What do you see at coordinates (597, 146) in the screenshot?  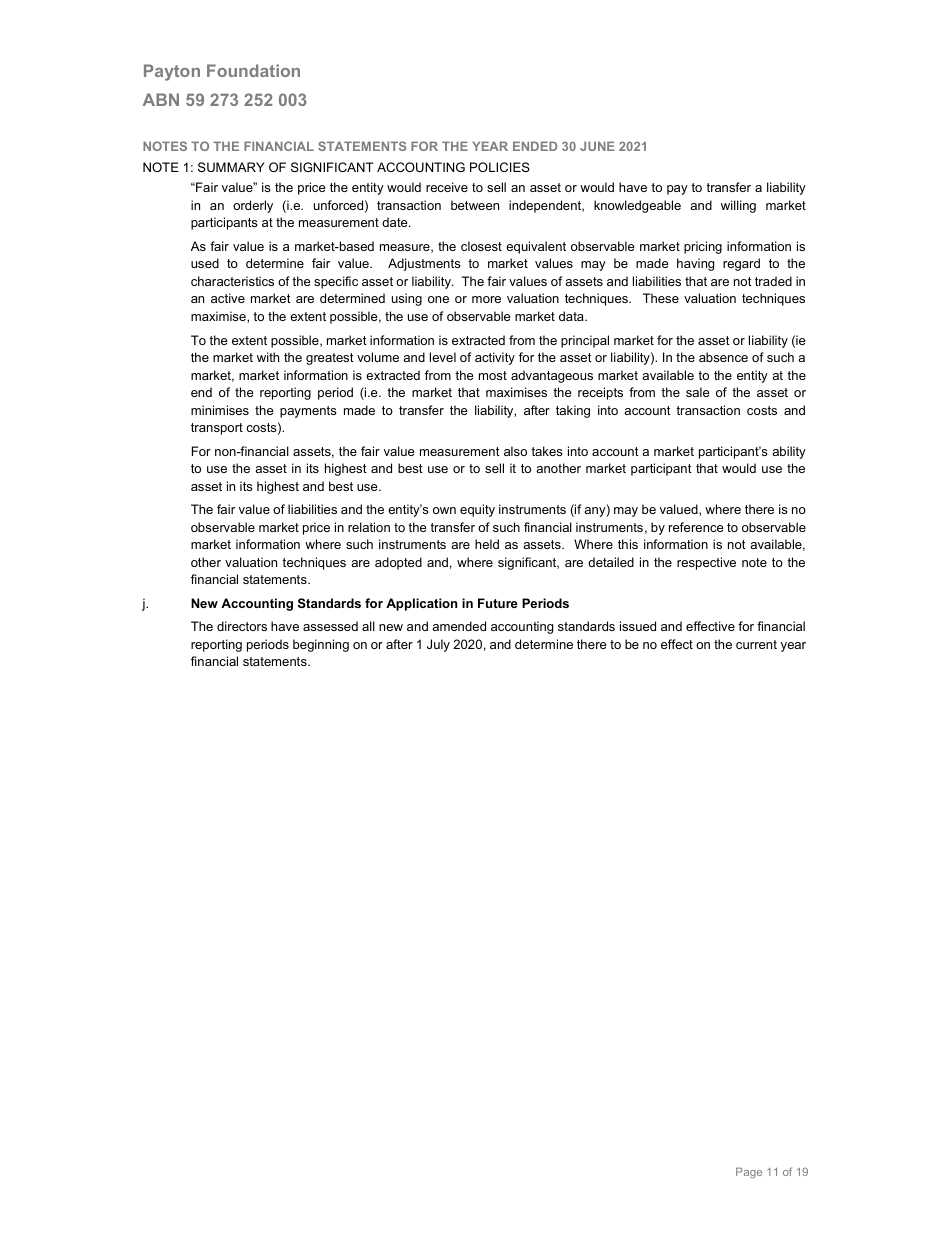 I see `JUNE` at bounding box center [597, 146].
